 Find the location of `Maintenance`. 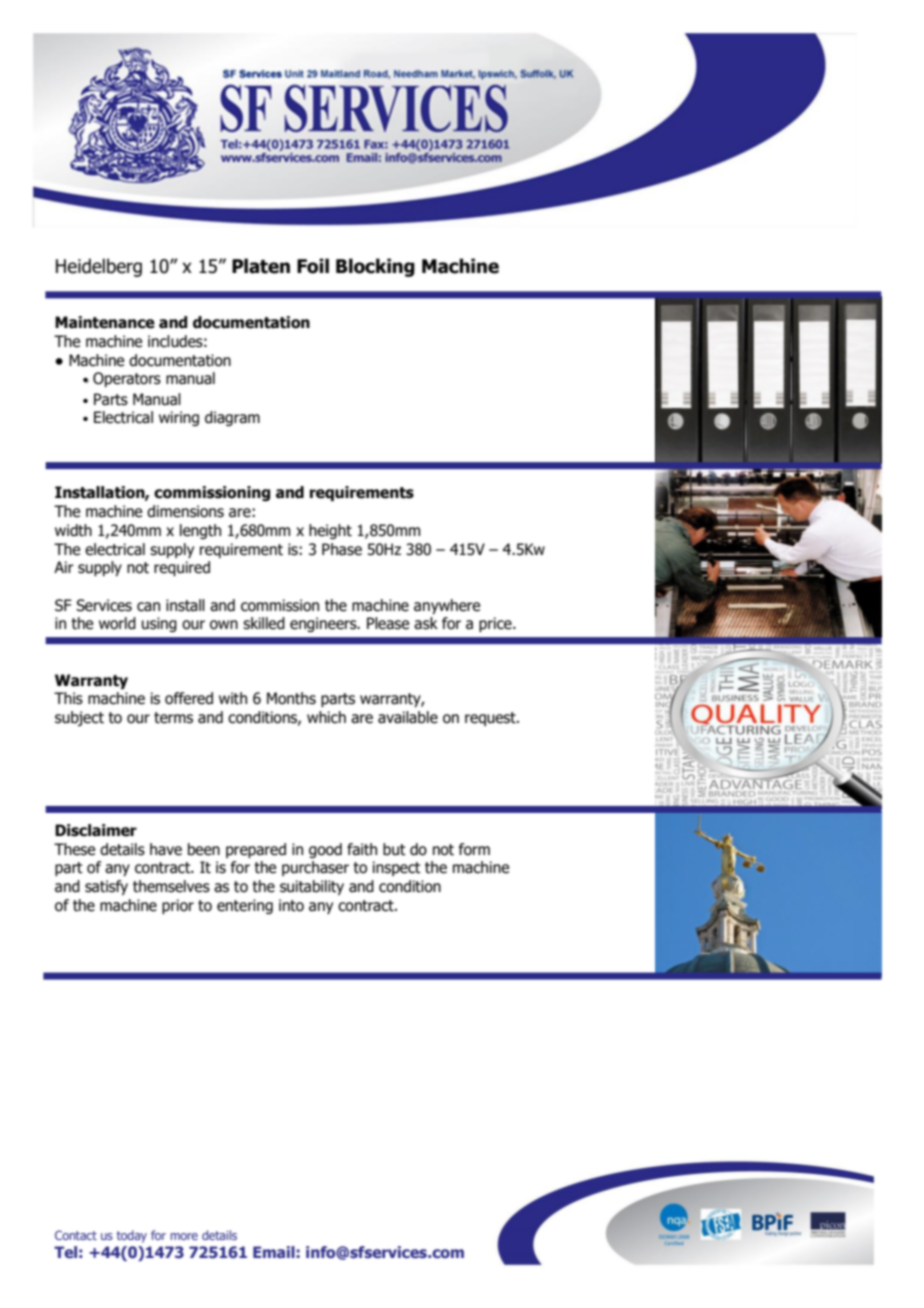

Maintenance is located at coordinates (105, 322).
